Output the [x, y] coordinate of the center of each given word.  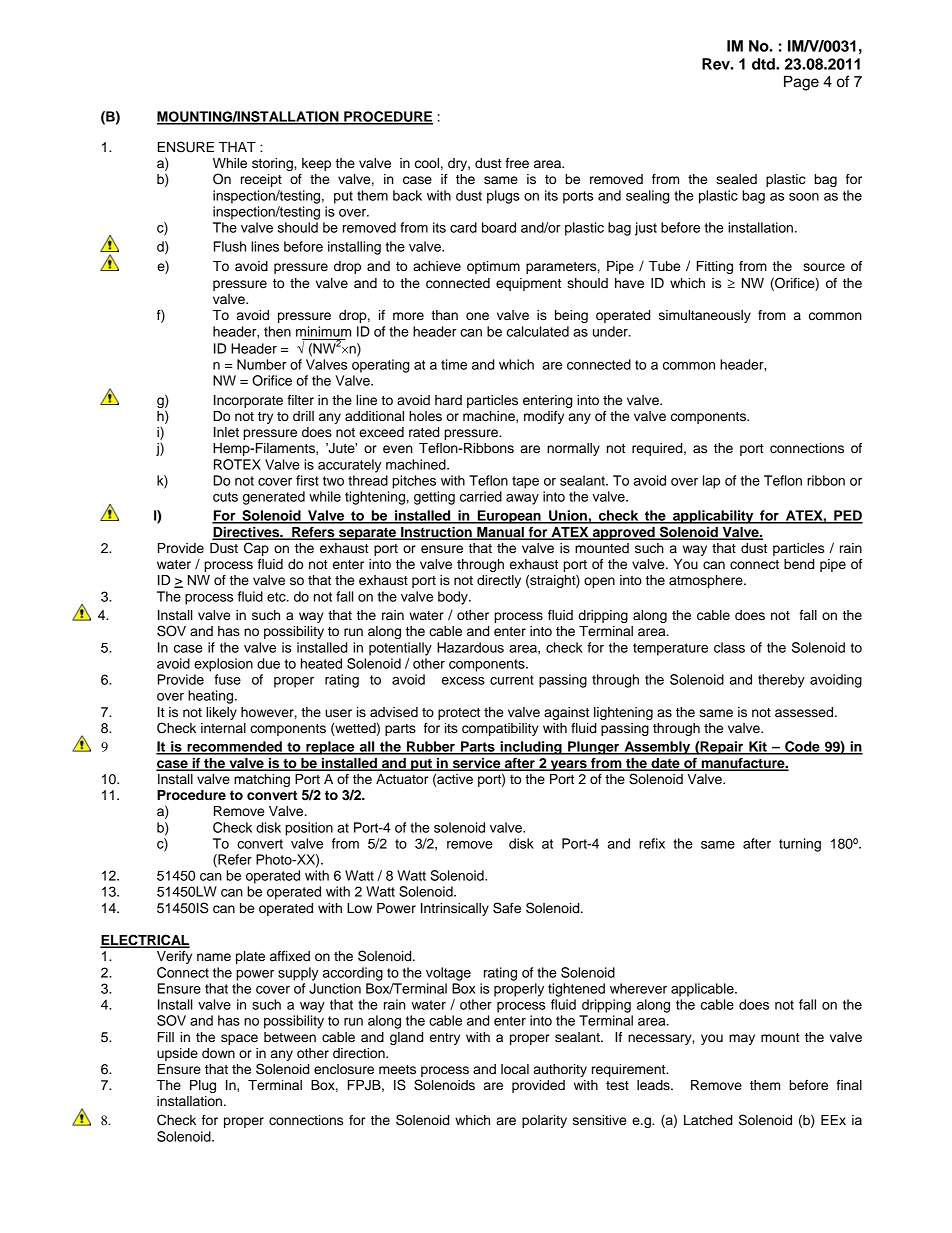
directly [499, 581]
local [515, 1069]
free [517, 163]
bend [799, 564]
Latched [708, 1120]
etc [277, 597]
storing [273, 164]
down [218, 1053]
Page [801, 83]
